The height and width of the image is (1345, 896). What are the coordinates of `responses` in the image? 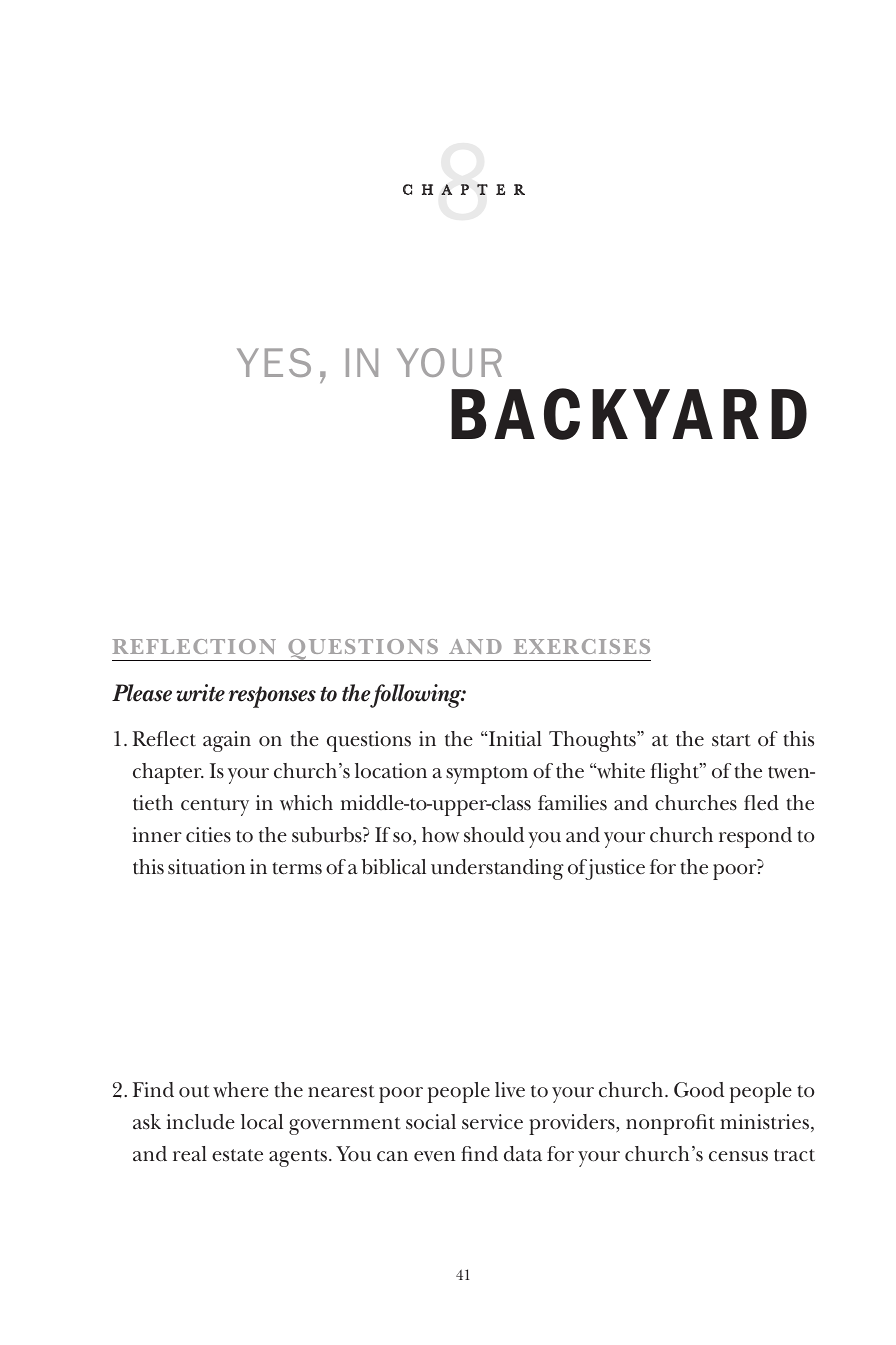 It's located at (272, 697).
